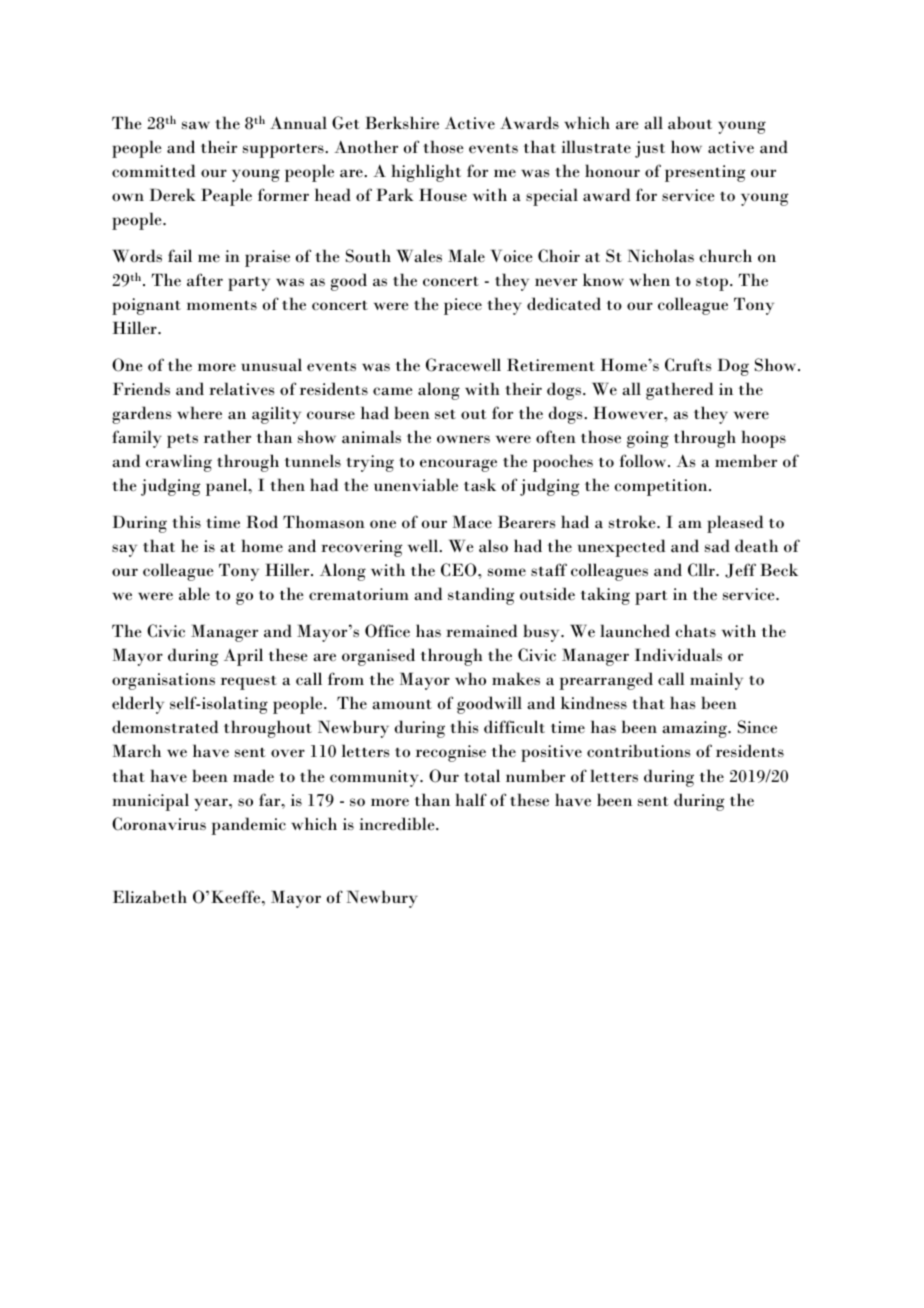 This page has width=924, height=1308. I want to click on contributions, so click(639, 751).
